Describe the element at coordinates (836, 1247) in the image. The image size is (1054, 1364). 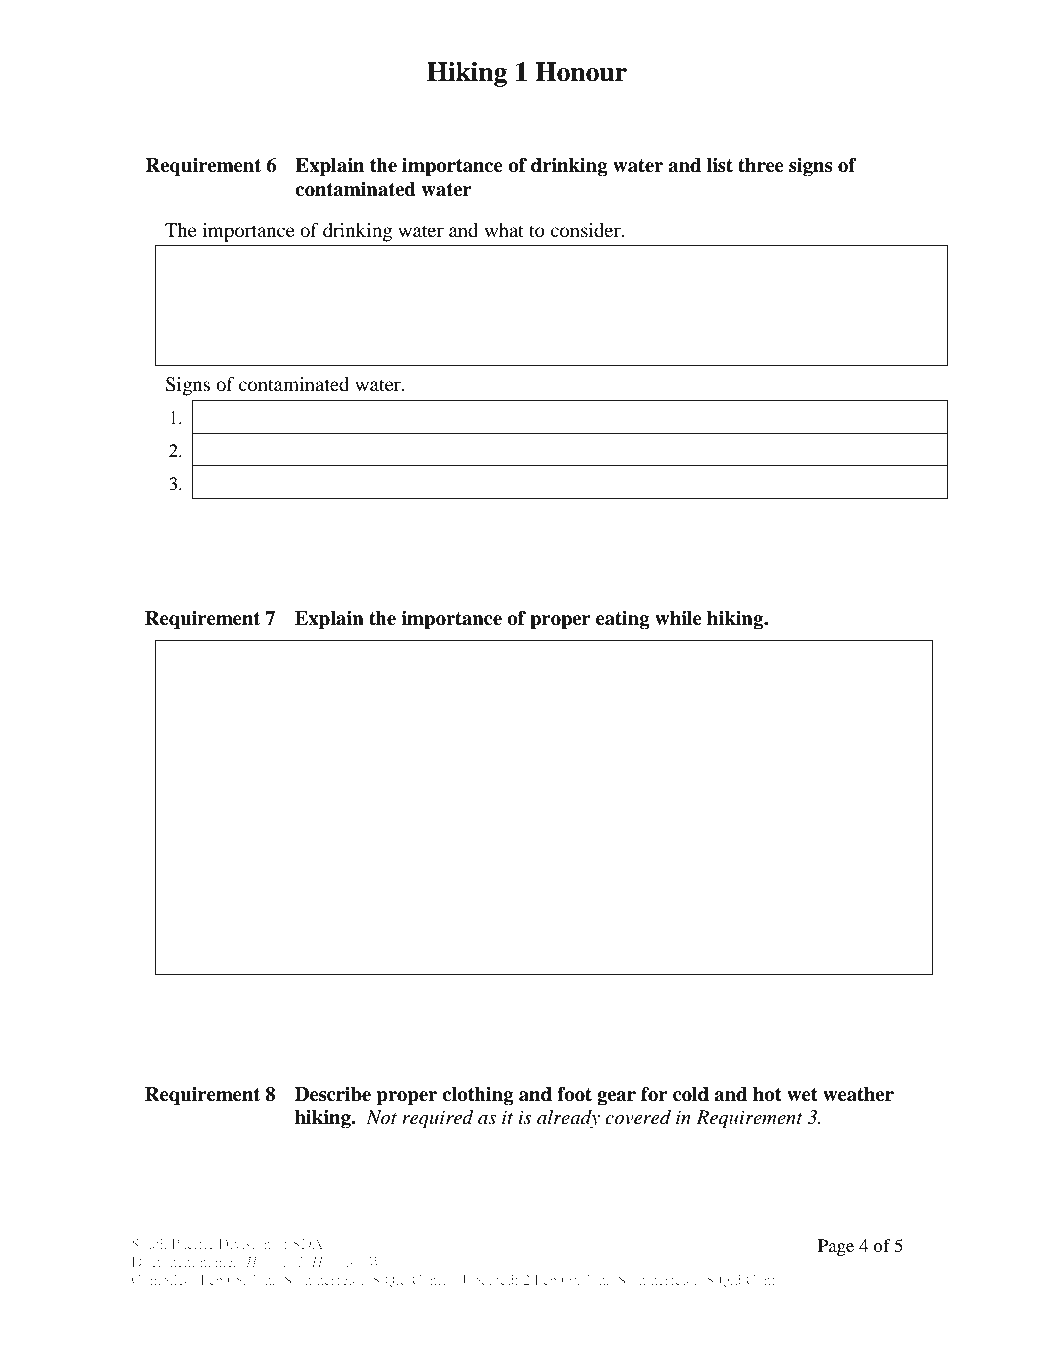
I see `Page` at that location.
